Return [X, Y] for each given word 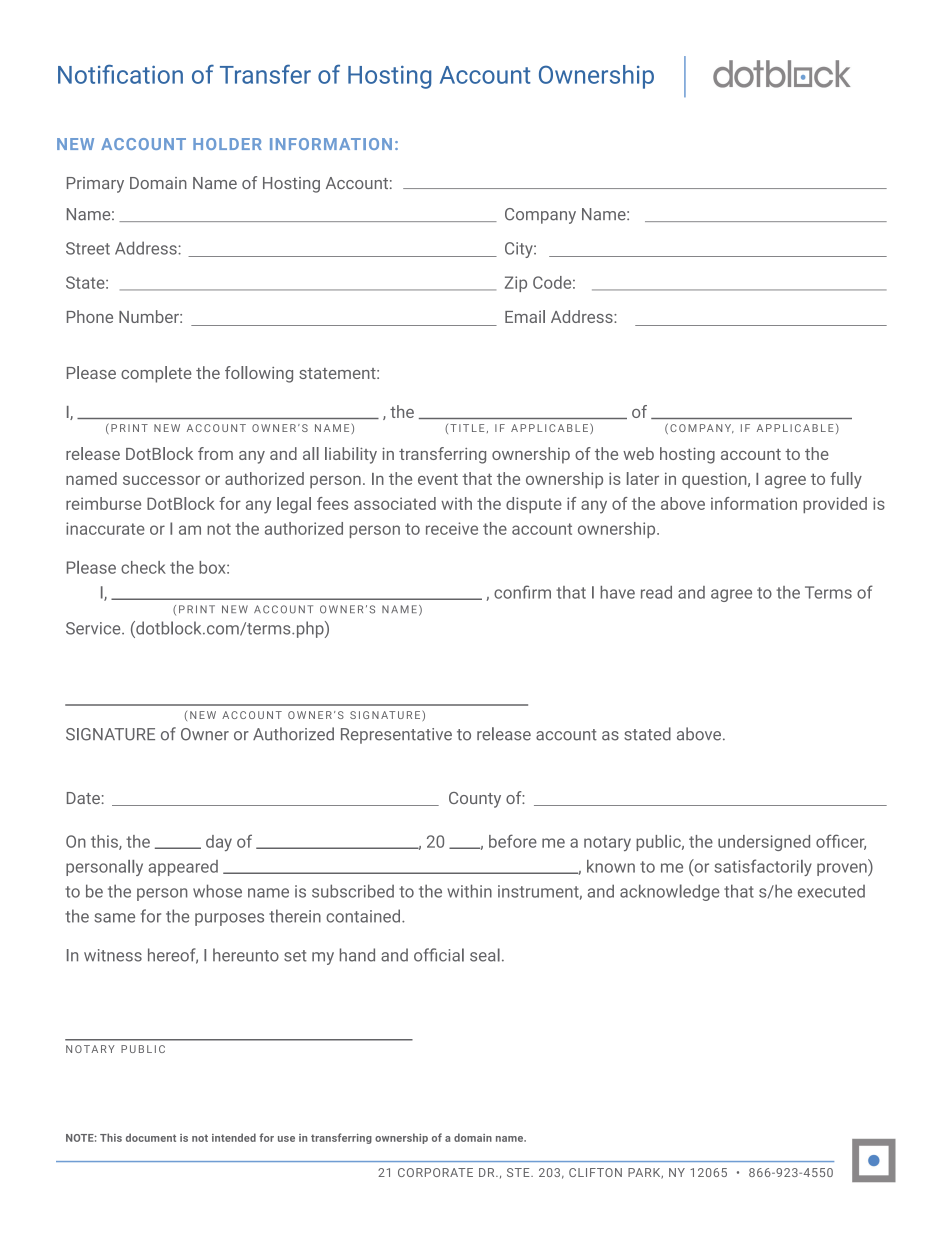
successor [161, 480]
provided [835, 505]
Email [525, 316]
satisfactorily [763, 867]
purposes [229, 919]
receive [452, 528]
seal [485, 955]
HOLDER [227, 144]
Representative [396, 736]
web [638, 453]
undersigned [764, 843]
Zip [516, 284]
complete [156, 374]
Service [94, 628]
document [151, 1137]
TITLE [467, 428]
